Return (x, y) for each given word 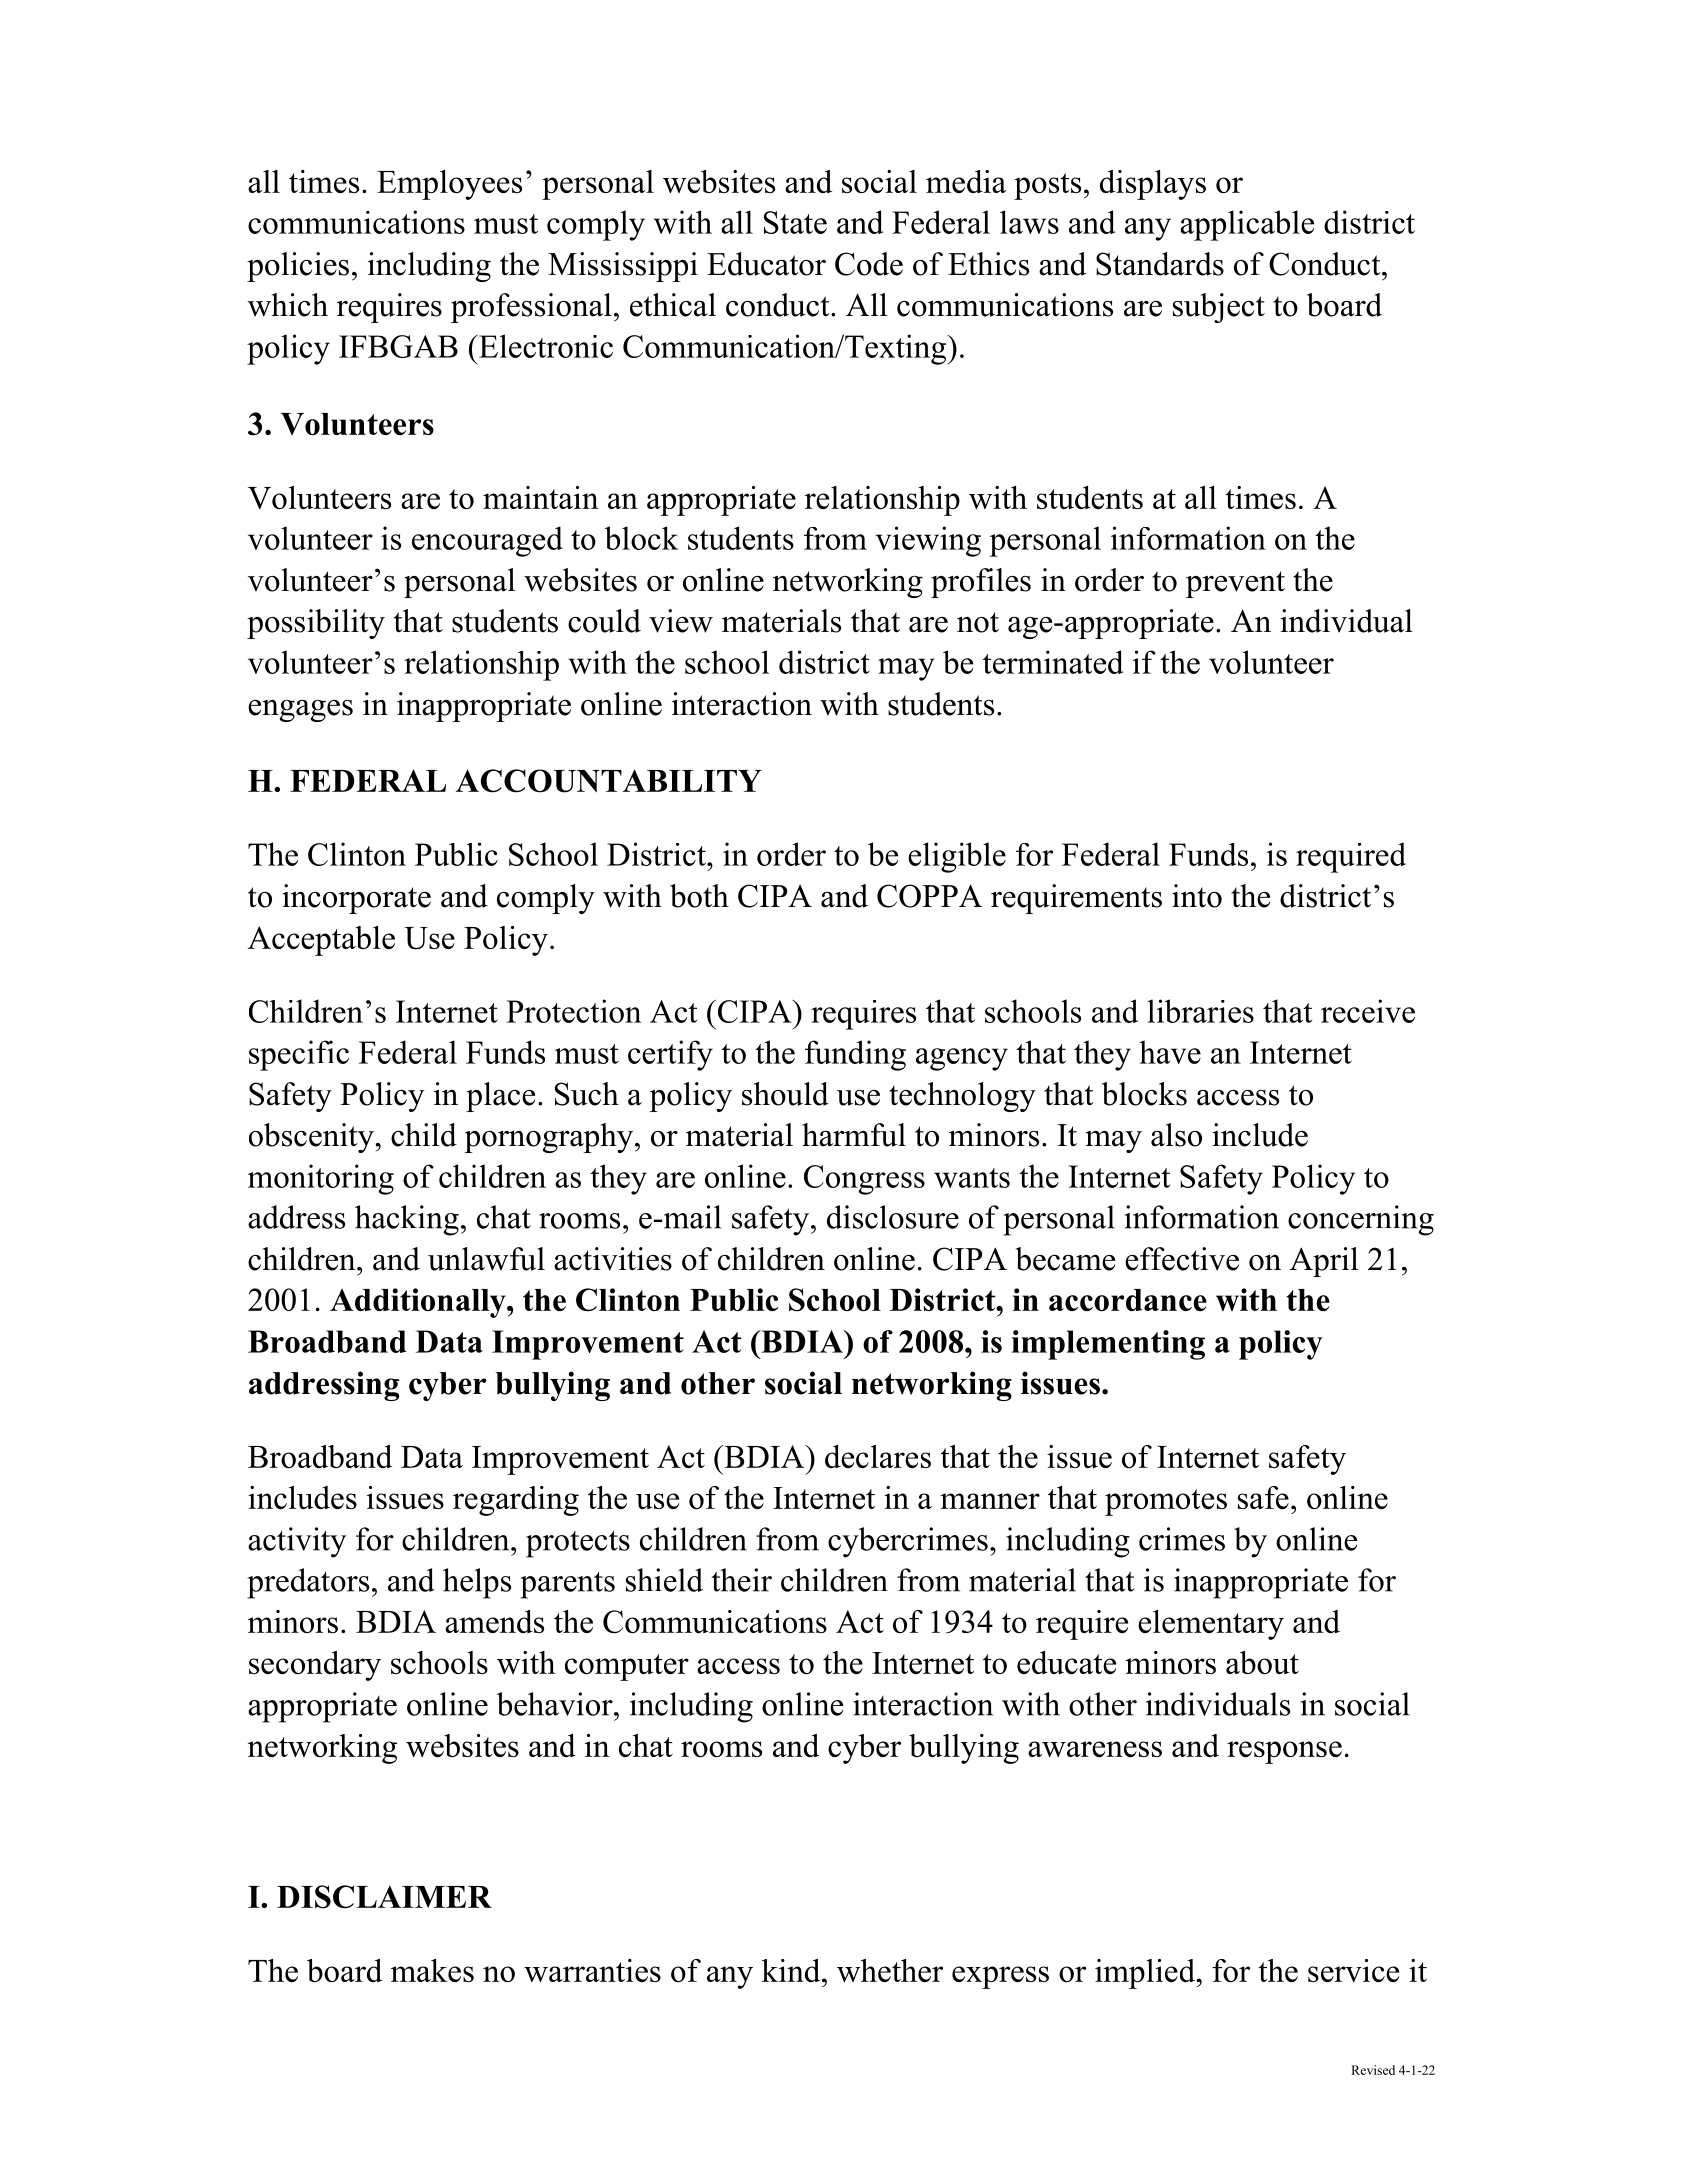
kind (792, 1970)
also (1176, 1135)
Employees (449, 185)
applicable (1247, 225)
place (500, 1097)
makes (432, 1970)
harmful (854, 1135)
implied (1146, 1974)
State (795, 222)
